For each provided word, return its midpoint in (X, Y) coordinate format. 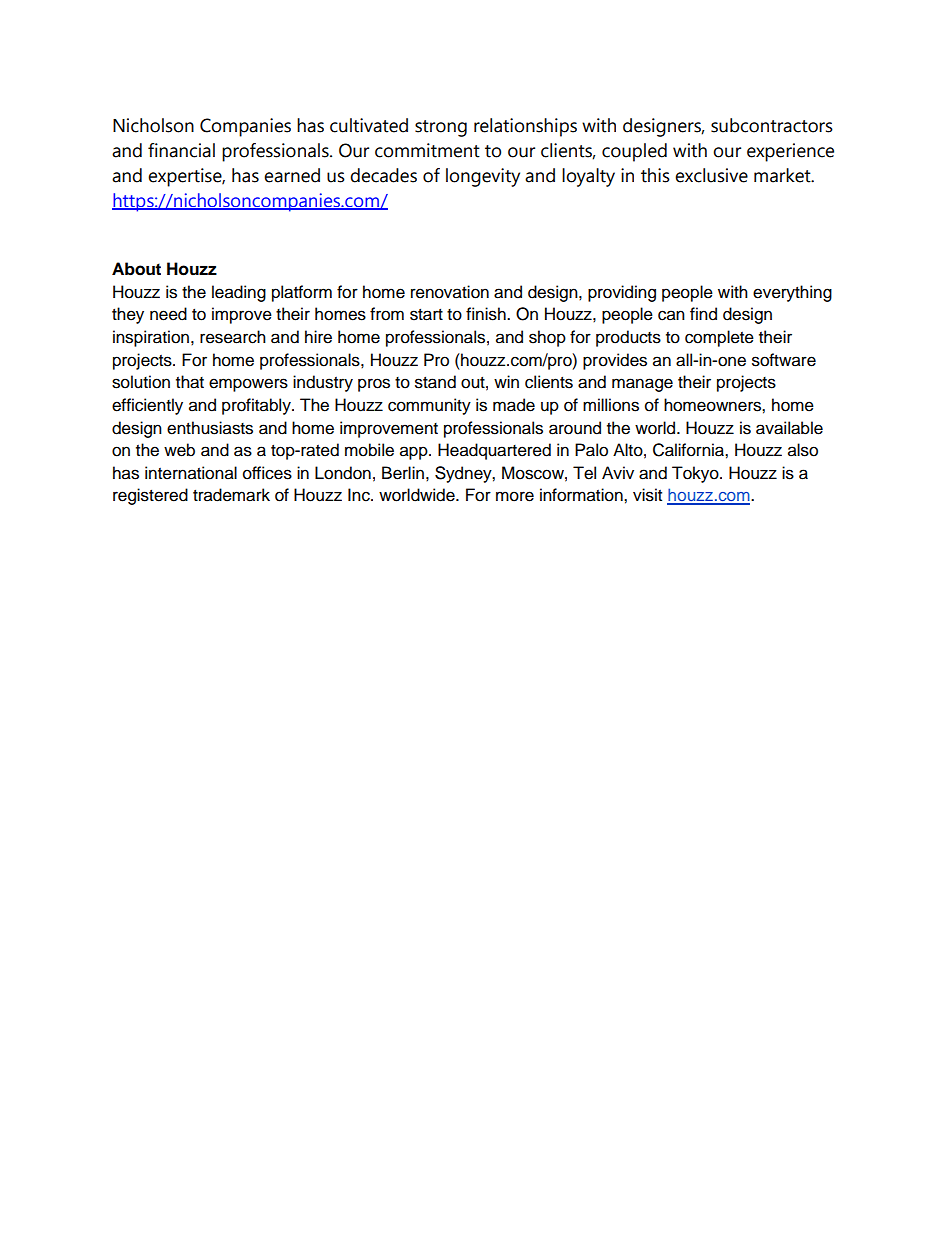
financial (181, 150)
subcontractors (772, 125)
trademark (231, 495)
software (784, 360)
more (515, 496)
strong (441, 128)
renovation (450, 292)
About (136, 269)
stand (435, 382)
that (190, 382)
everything (792, 293)
